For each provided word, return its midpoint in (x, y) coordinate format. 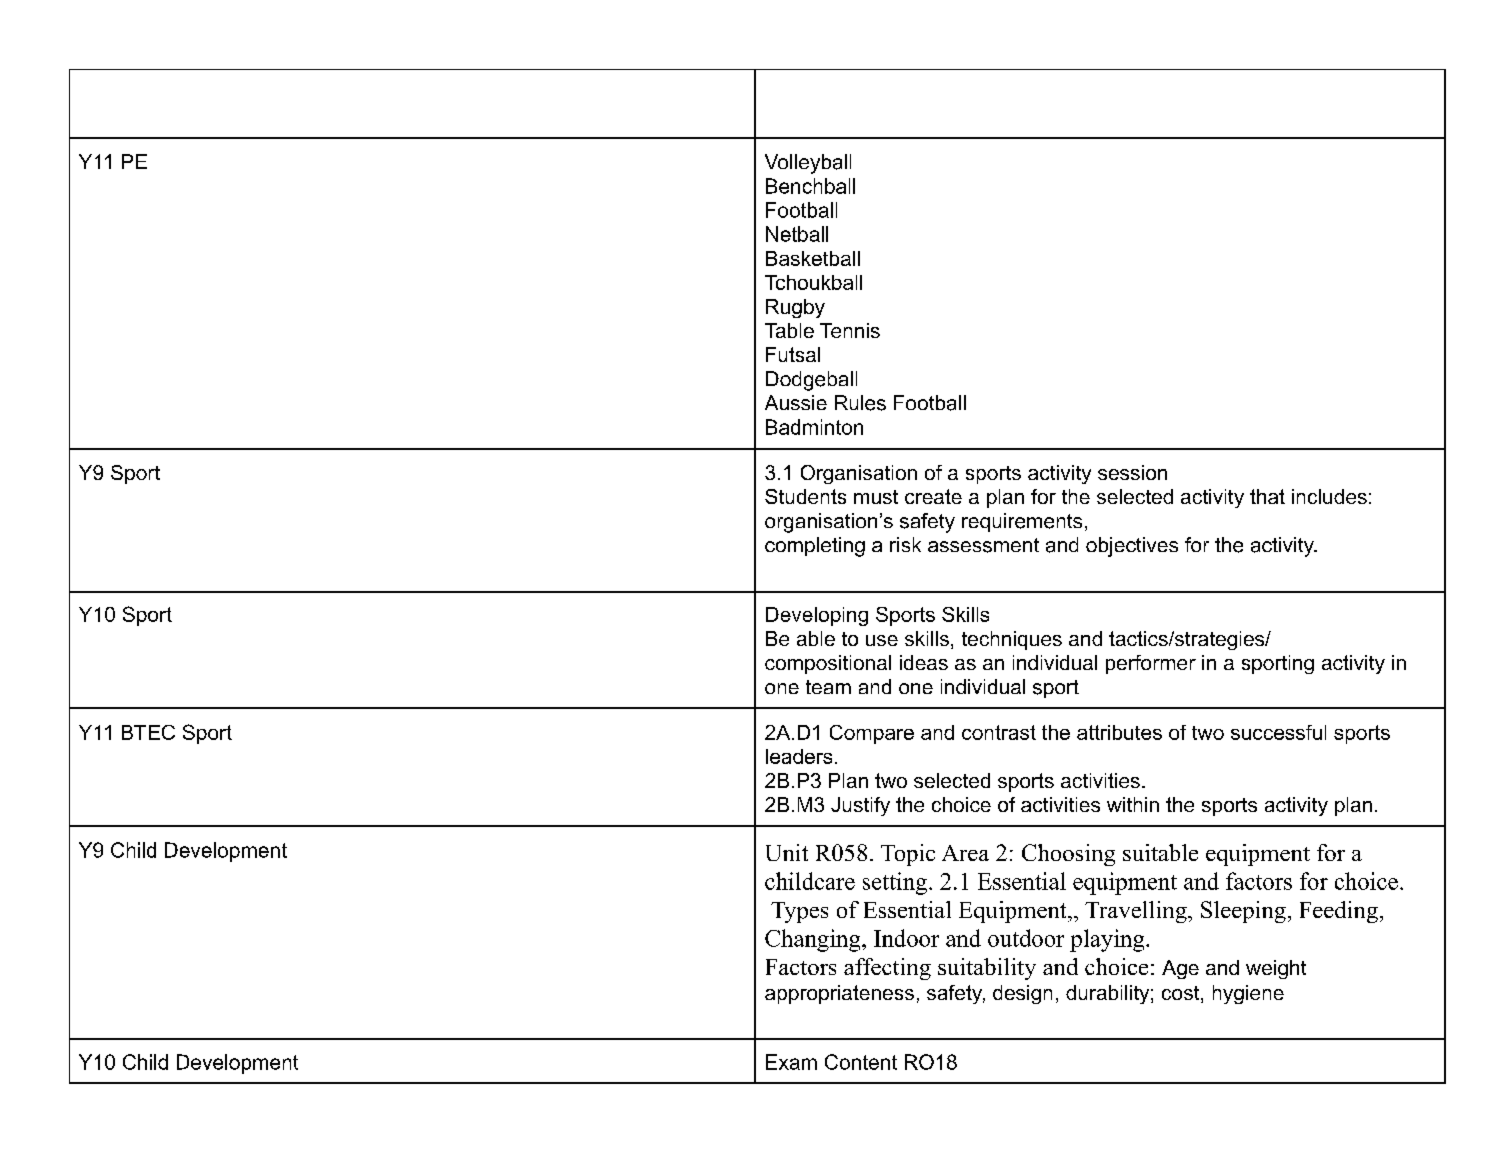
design (1022, 994)
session (1132, 472)
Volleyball (808, 164)
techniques (1012, 640)
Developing (817, 616)
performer (1151, 664)
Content (861, 1062)
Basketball (813, 258)
